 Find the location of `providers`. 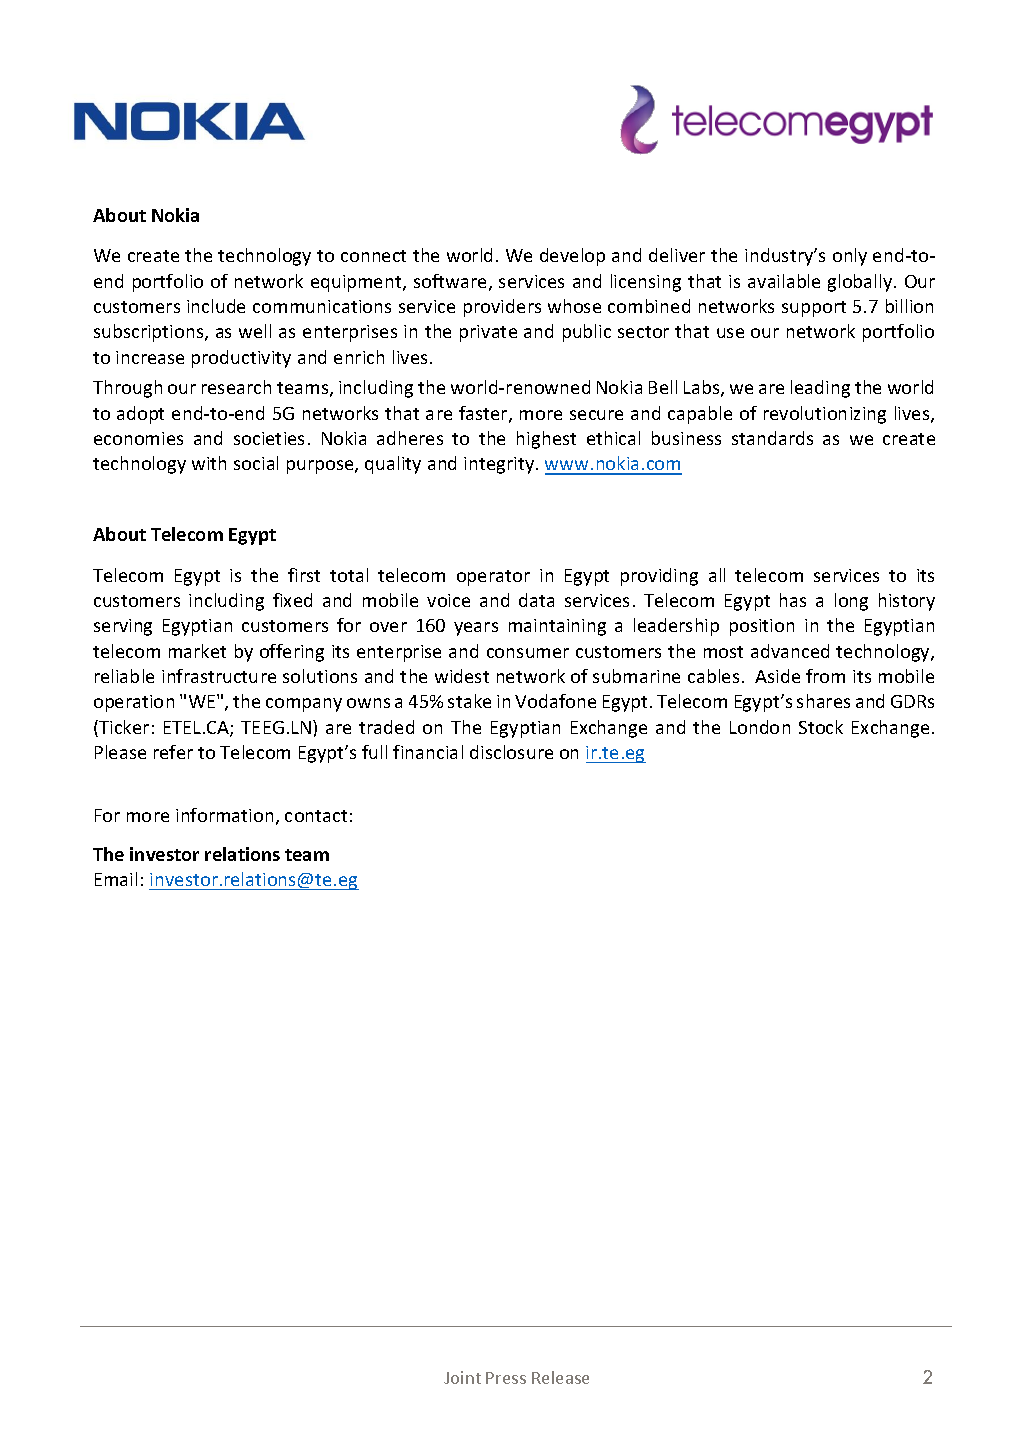

providers is located at coordinates (502, 308).
